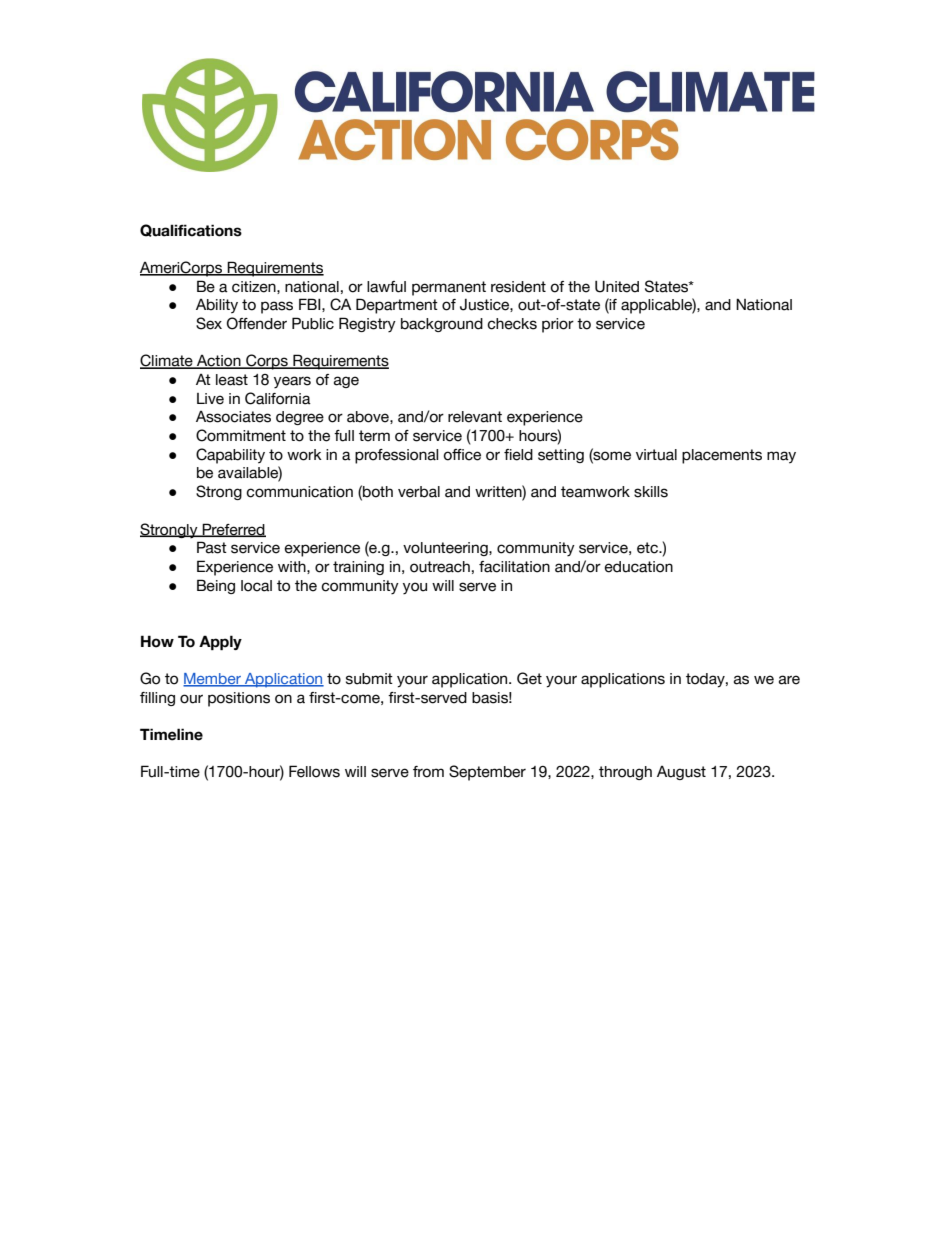  I want to click on United, so click(617, 286).
